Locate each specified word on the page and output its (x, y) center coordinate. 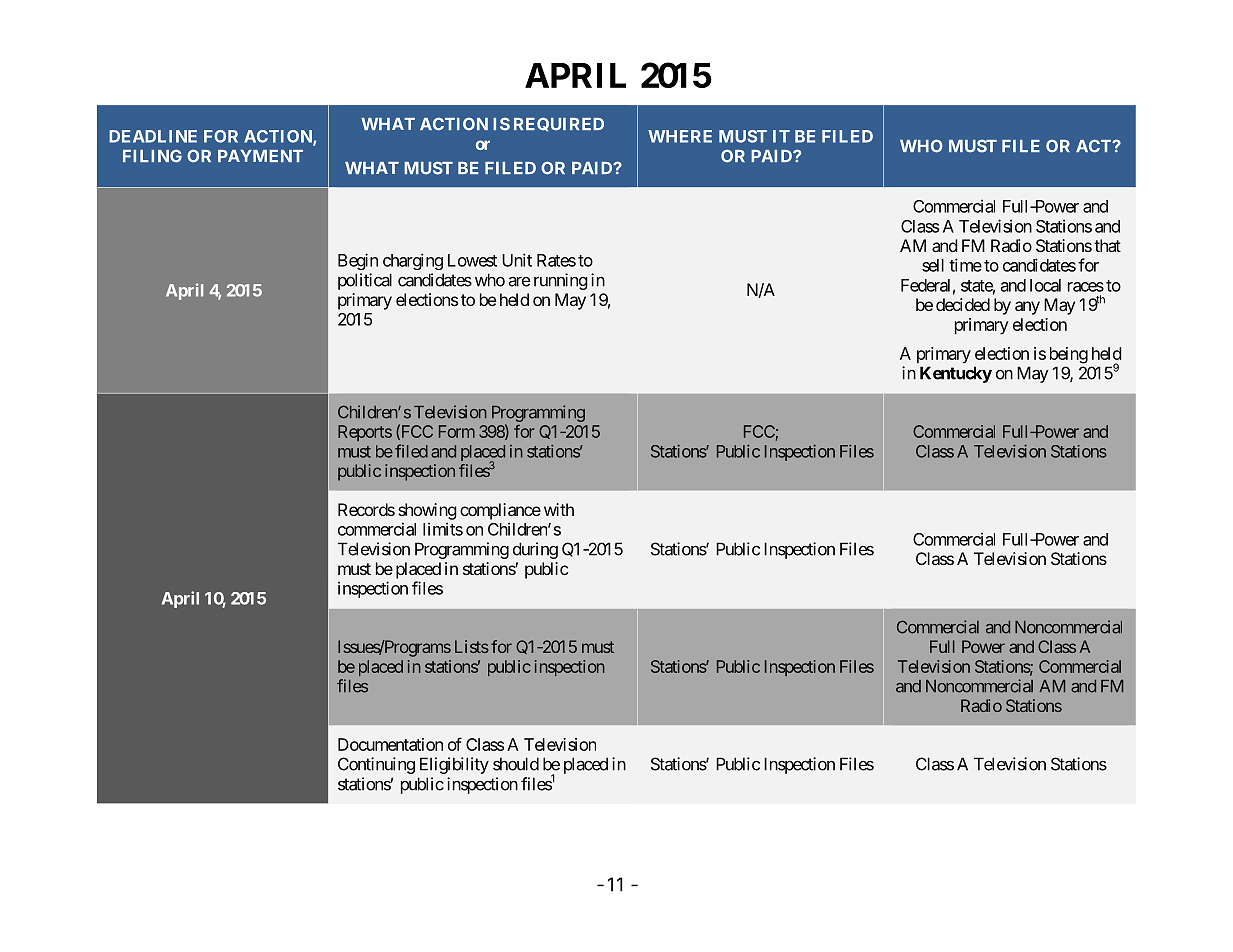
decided (963, 304)
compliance (500, 511)
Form (457, 431)
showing (427, 511)
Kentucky (956, 374)
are (519, 282)
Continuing (376, 765)
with (559, 509)
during (535, 550)
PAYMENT (260, 156)
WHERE (680, 136)
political (365, 281)
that (1107, 245)
